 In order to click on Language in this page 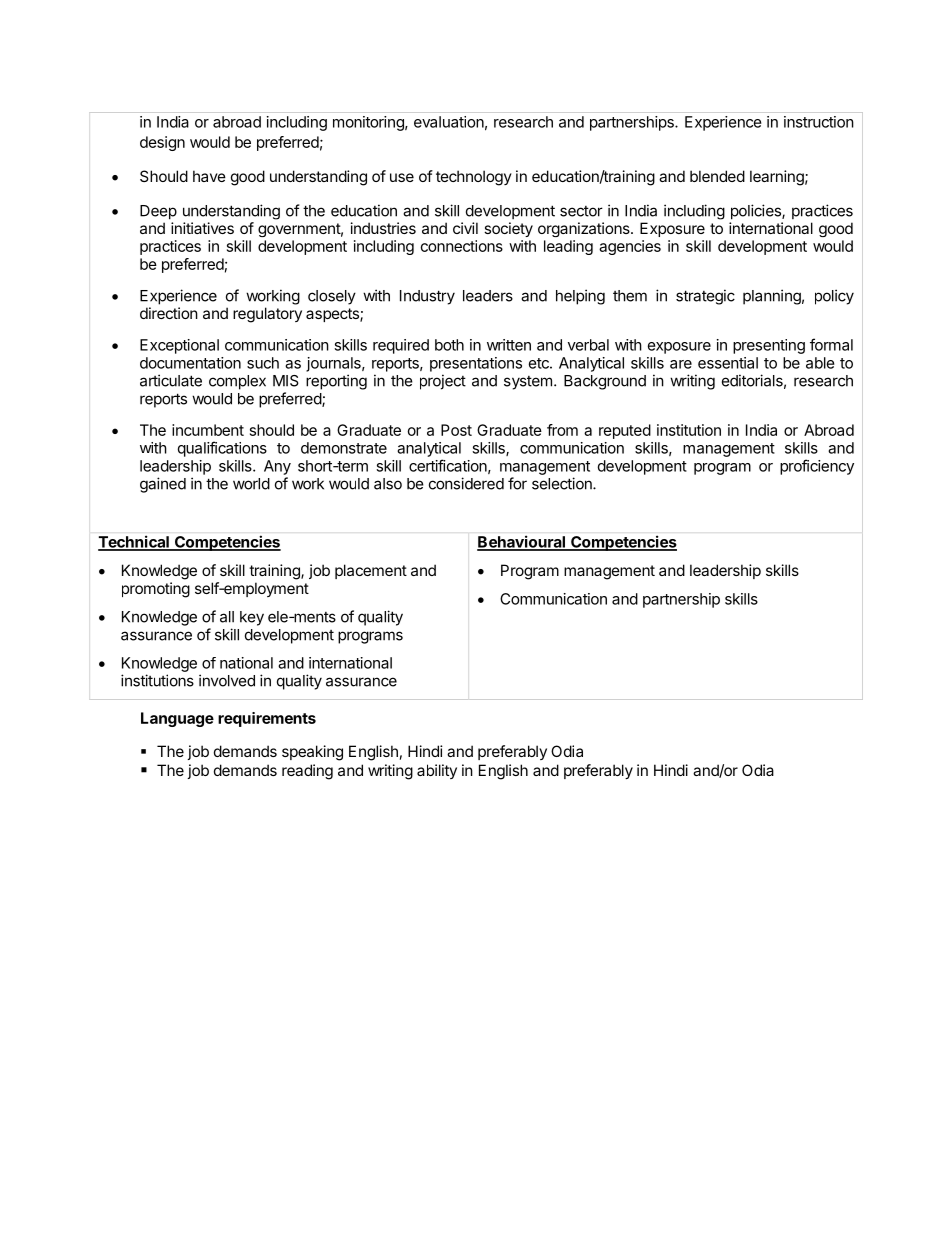, I will do `click(177, 719)`.
